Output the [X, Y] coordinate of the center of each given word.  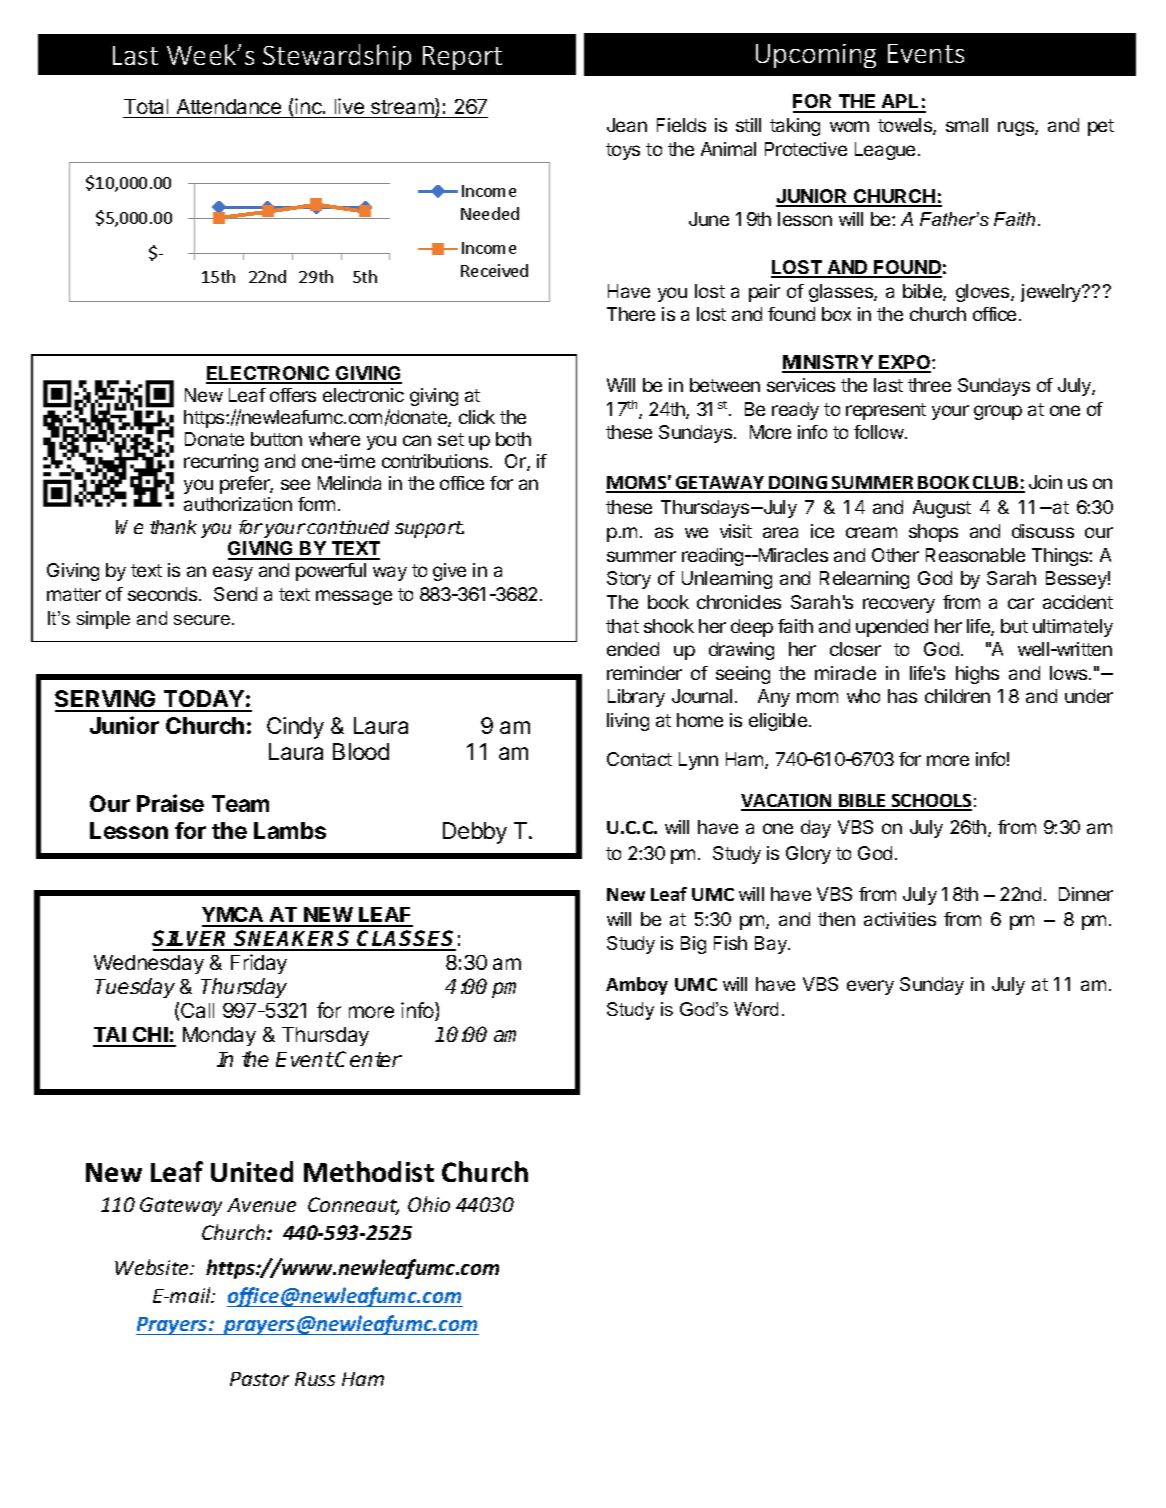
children [957, 696]
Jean [627, 125]
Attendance [229, 106]
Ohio [429, 1204]
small [967, 125]
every [870, 987]
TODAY [204, 700]
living [628, 722]
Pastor [259, 1379]
